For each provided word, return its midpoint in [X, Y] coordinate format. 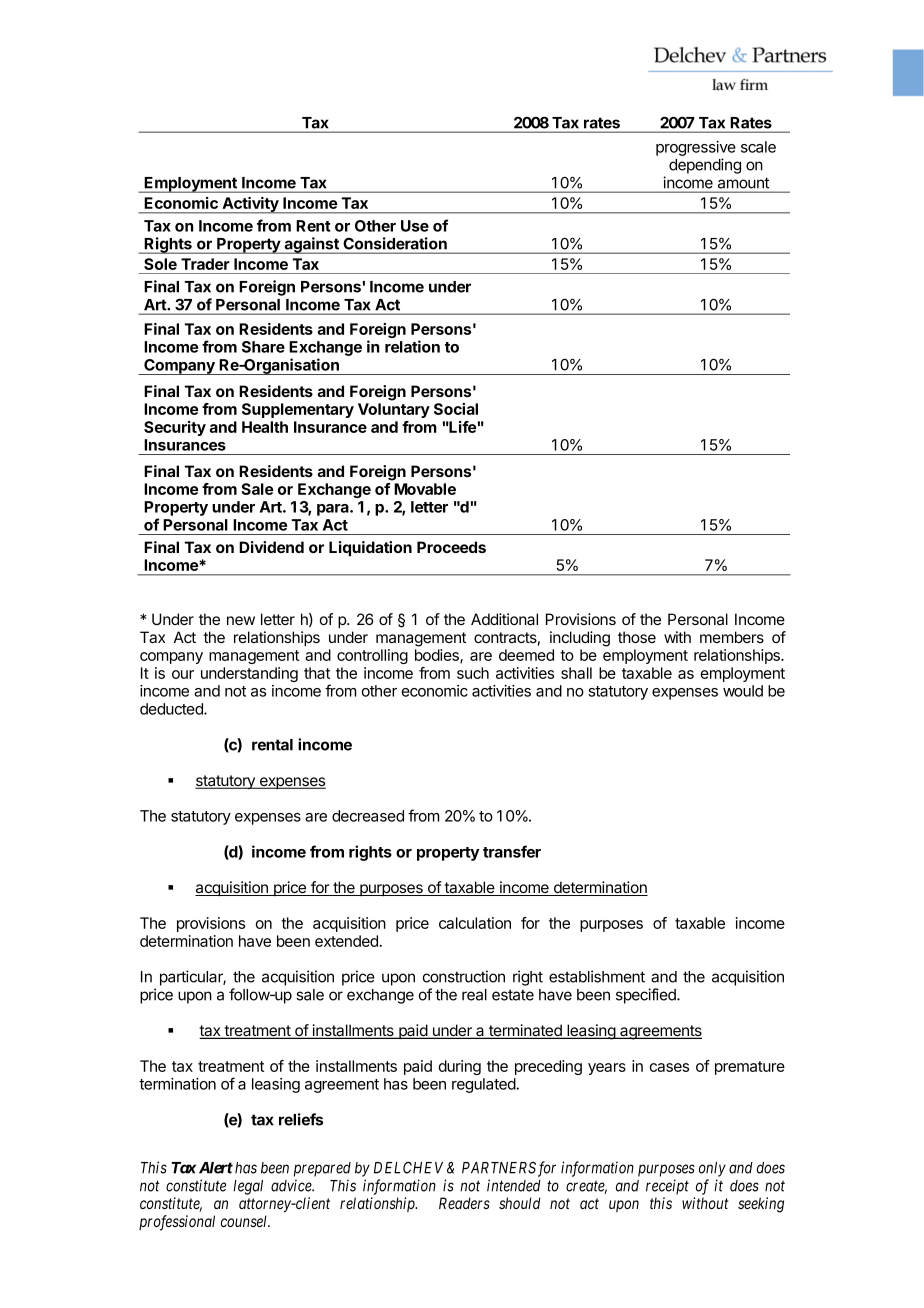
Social [456, 409]
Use [415, 226]
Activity [250, 205]
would [743, 691]
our [183, 674]
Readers [464, 1203]
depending [705, 166]
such [473, 673]
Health [265, 427]
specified [647, 996]
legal [248, 1187]
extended [346, 941]
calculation [475, 923]
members [732, 637]
